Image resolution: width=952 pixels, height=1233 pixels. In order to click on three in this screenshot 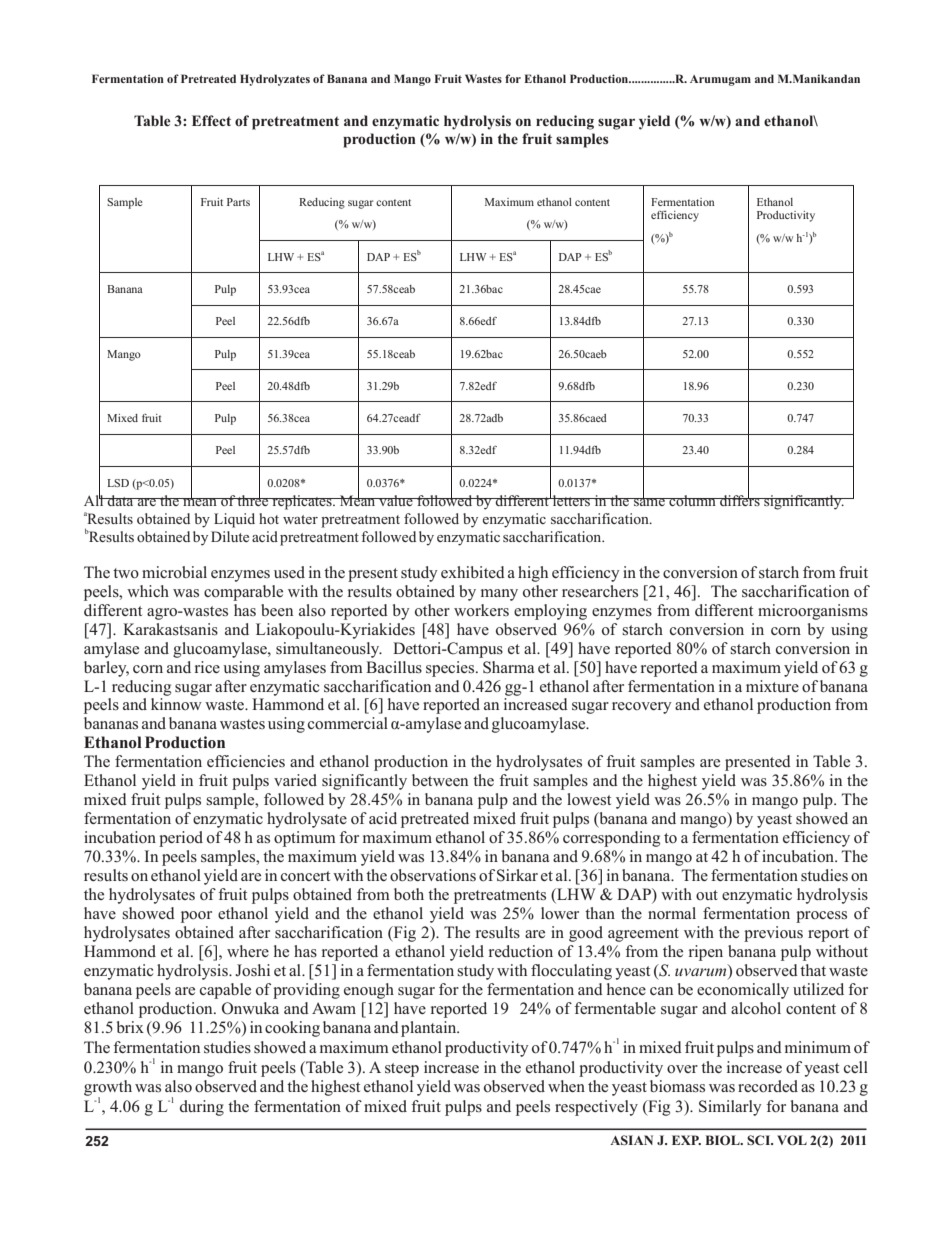, I will do `click(253, 499)`.
